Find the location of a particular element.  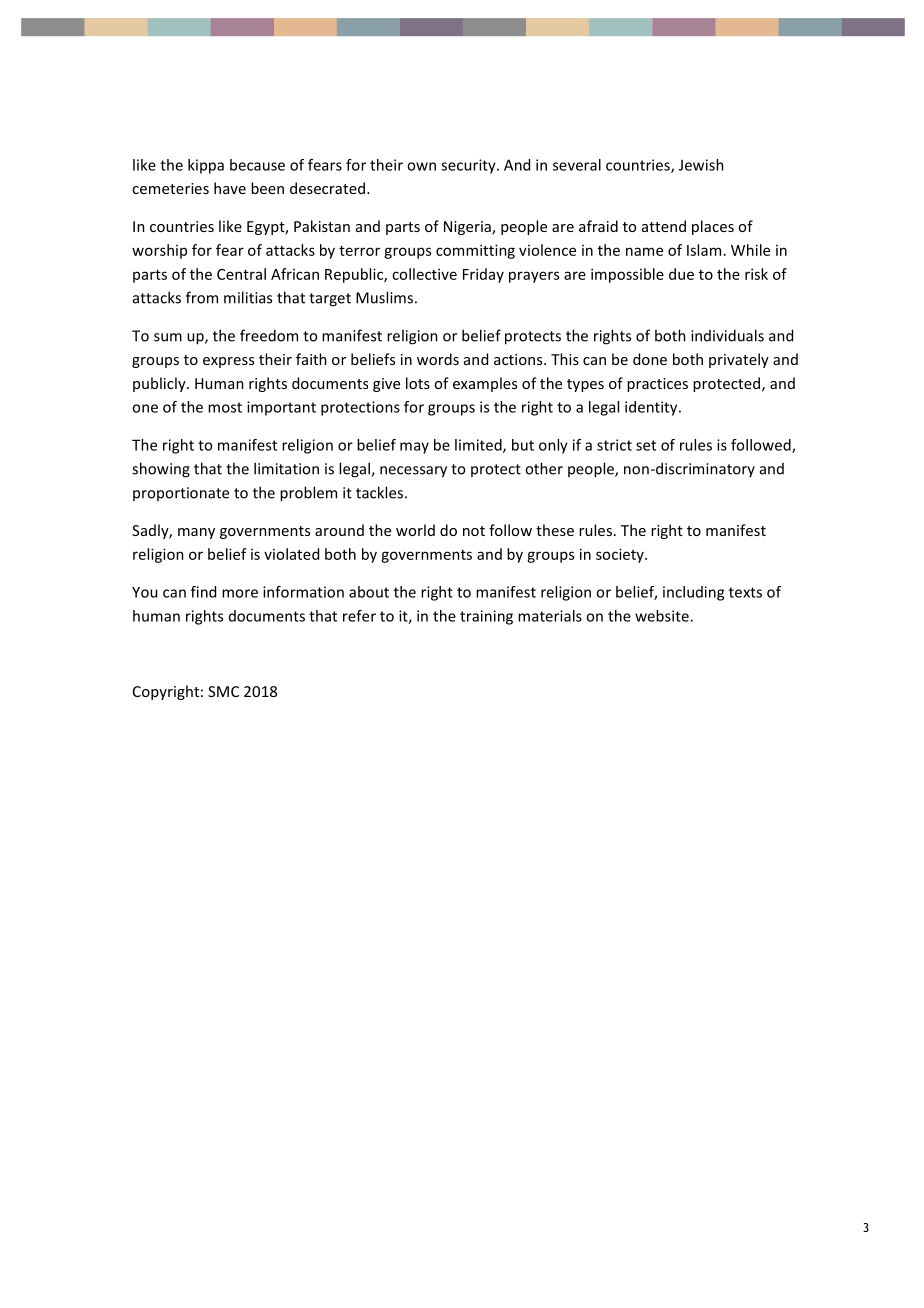

have is located at coordinates (230, 188).
